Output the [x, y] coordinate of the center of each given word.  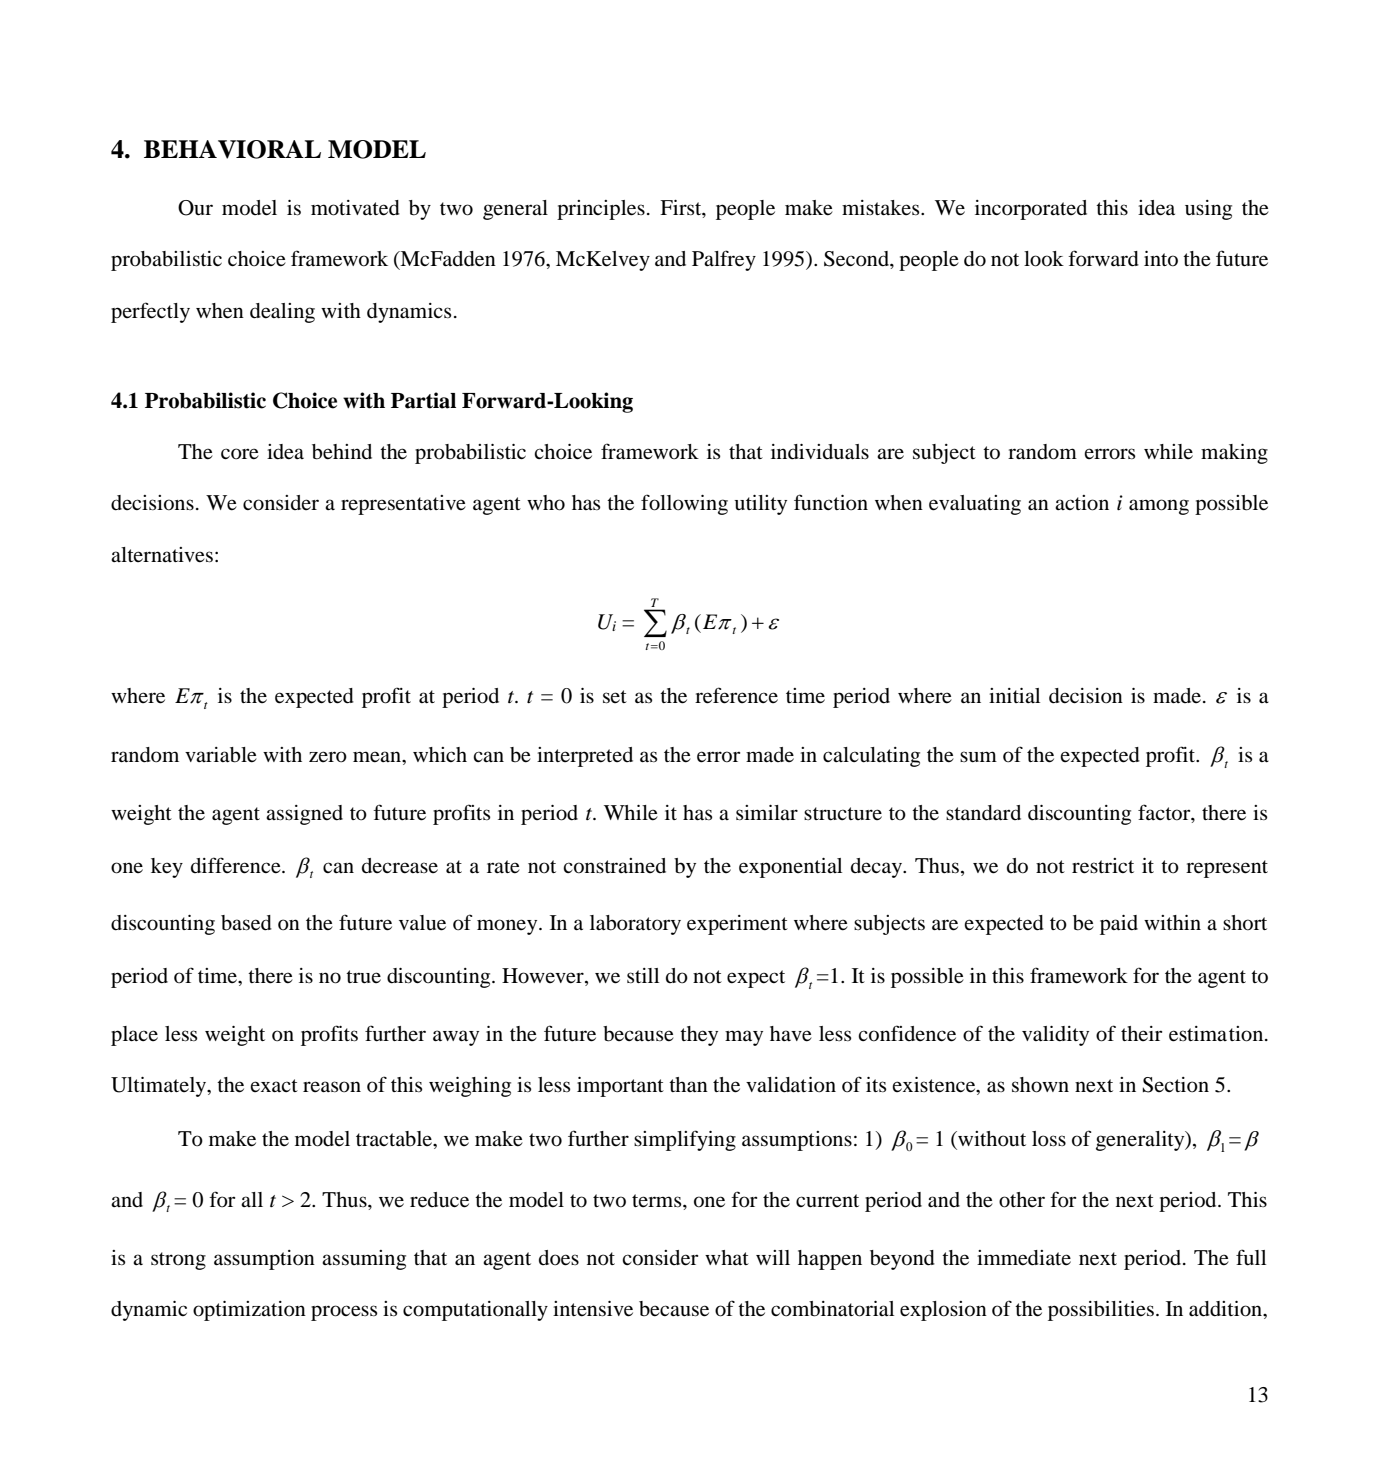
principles [601, 210]
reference [736, 695]
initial [1014, 695]
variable [221, 755]
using [1208, 210]
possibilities [1101, 1311]
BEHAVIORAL [232, 149]
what [727, 1257]
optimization [249, 1311]
